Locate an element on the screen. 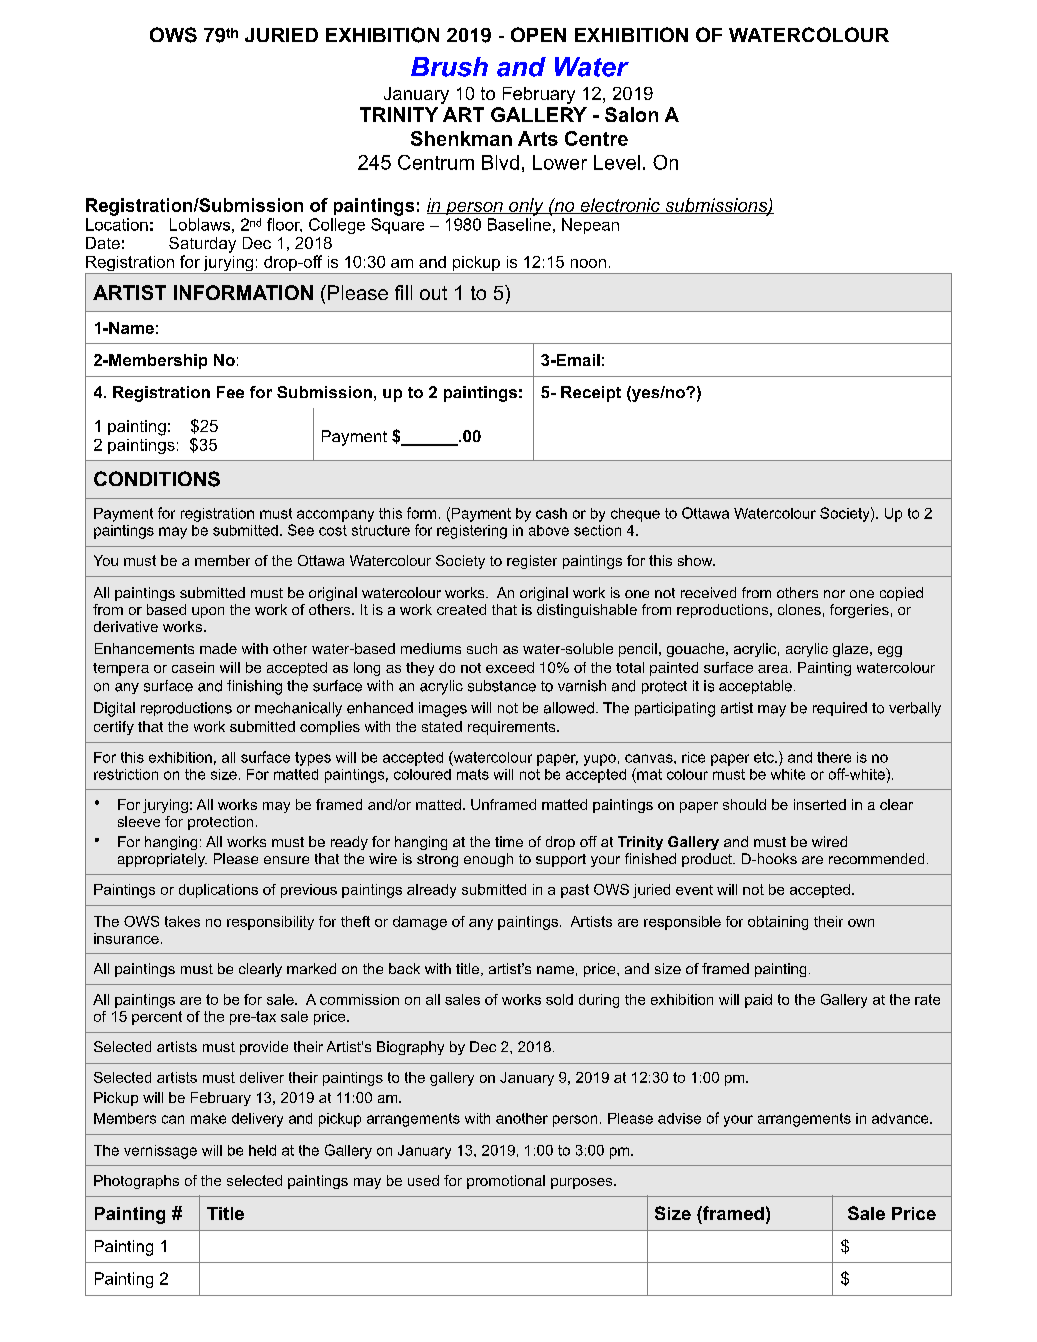 The width and height of the screenshot is (1037, 1342). Salon is located at coordinates (631, 114).
